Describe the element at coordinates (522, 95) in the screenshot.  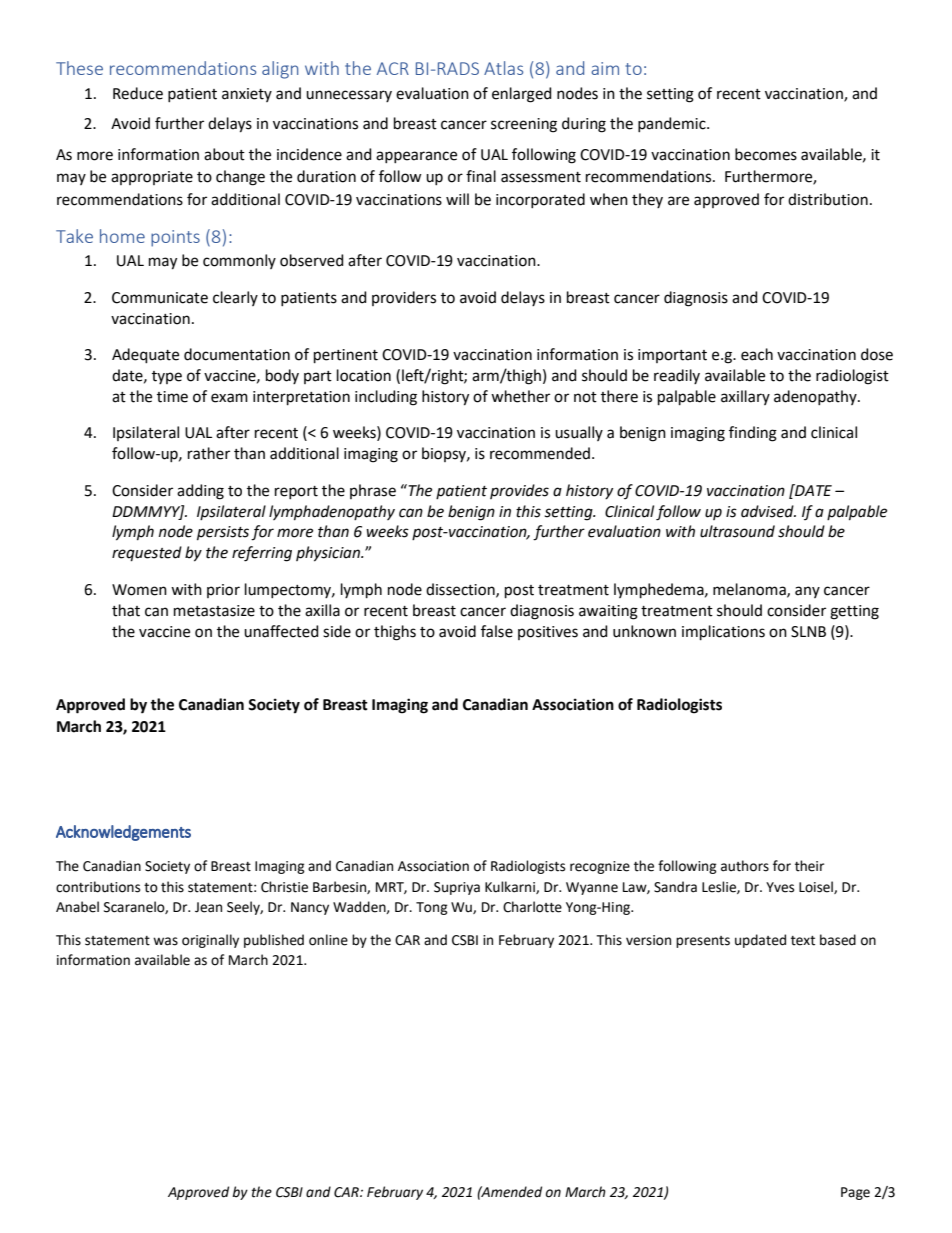
I see `enlarged` at that location.
